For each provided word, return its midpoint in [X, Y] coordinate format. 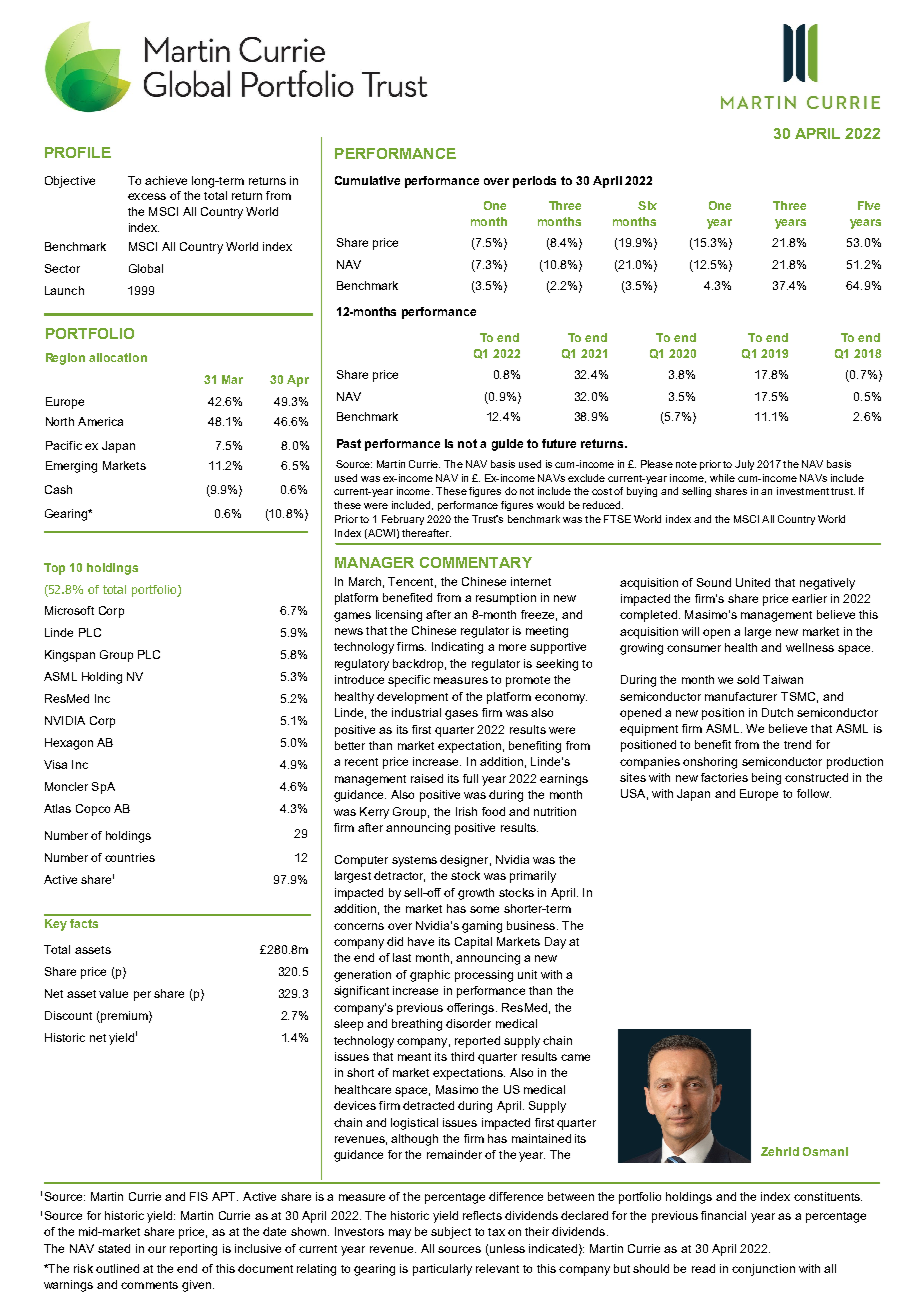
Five [869, 205]
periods [534, 182]
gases [461, 715]
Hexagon [69, 744]
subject [451, 1233]
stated [114, 1248]
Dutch [777, 712]
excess [147, 196]
